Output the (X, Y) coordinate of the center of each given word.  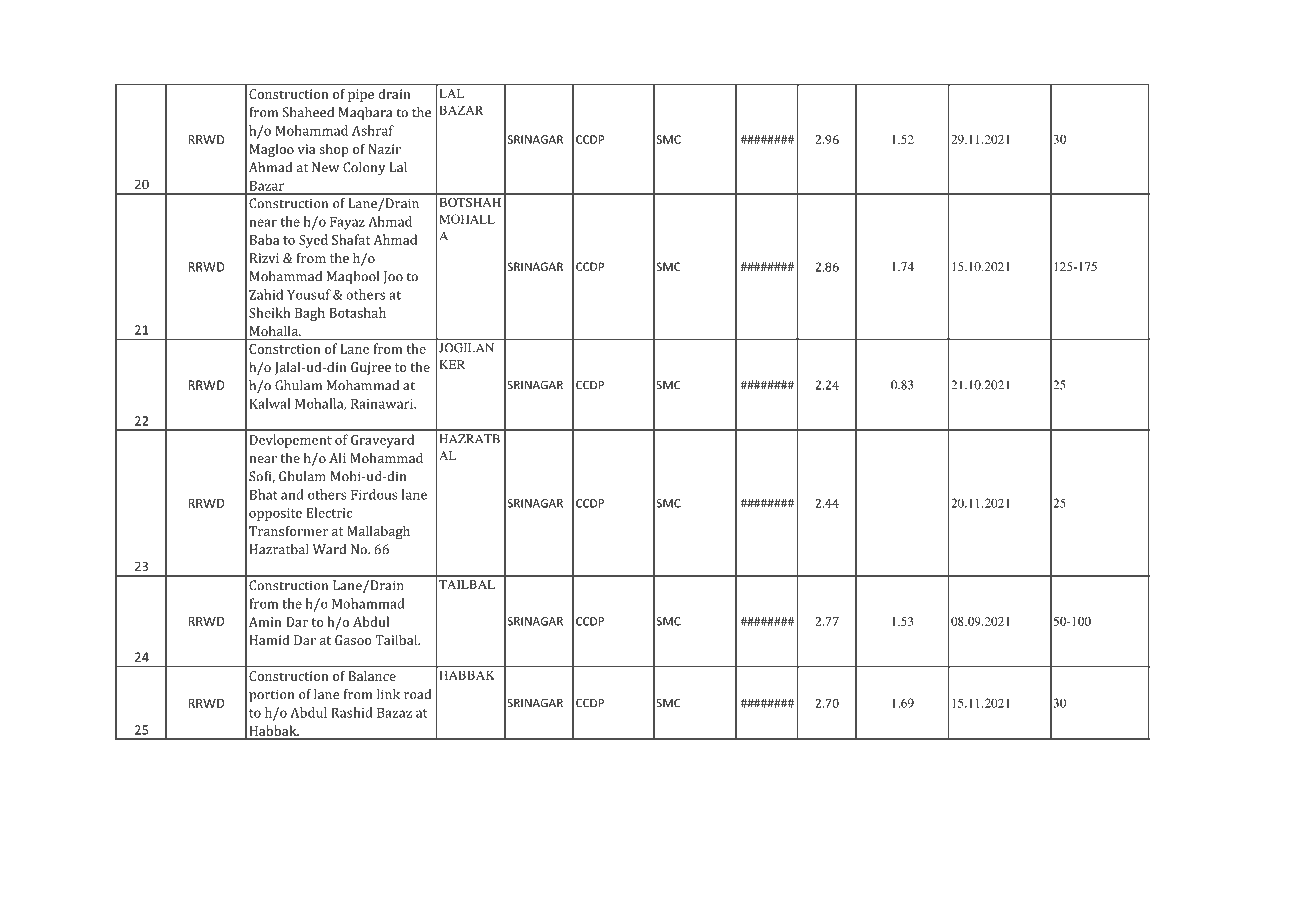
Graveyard (382, 441)
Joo (393, 277)
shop (334, 150)
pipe (361, 95)
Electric (329, 512)
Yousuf (309, 294)
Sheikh (269, 312)
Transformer (288, 531)
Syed (313, 241)
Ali (337, 458)
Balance (372, 676)
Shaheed (308, 112)
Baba (265, 239)
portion (271, 696)
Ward (329, 549)
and (292, 494)
